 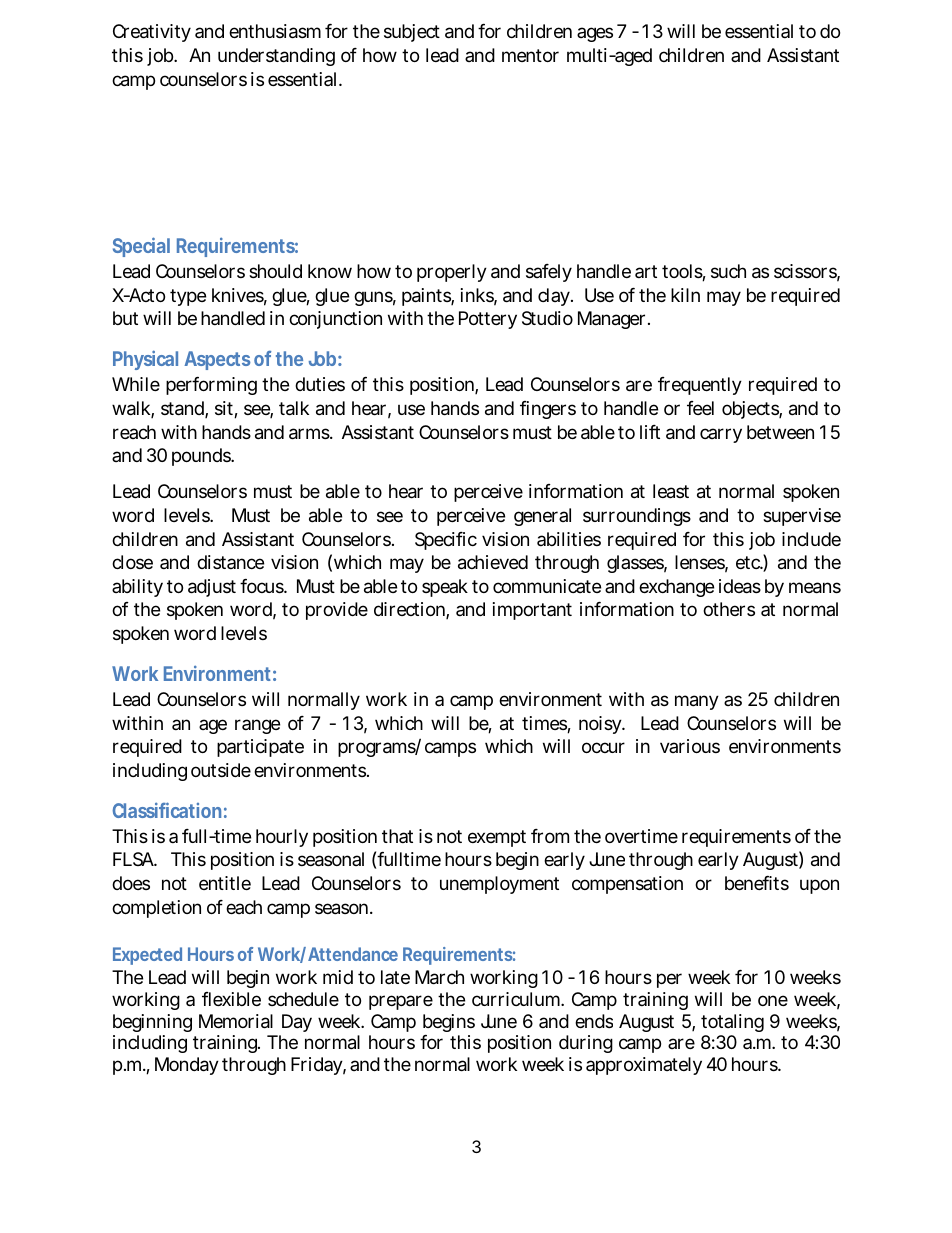 I want to click on mentor, so click(x=530, y=55).
